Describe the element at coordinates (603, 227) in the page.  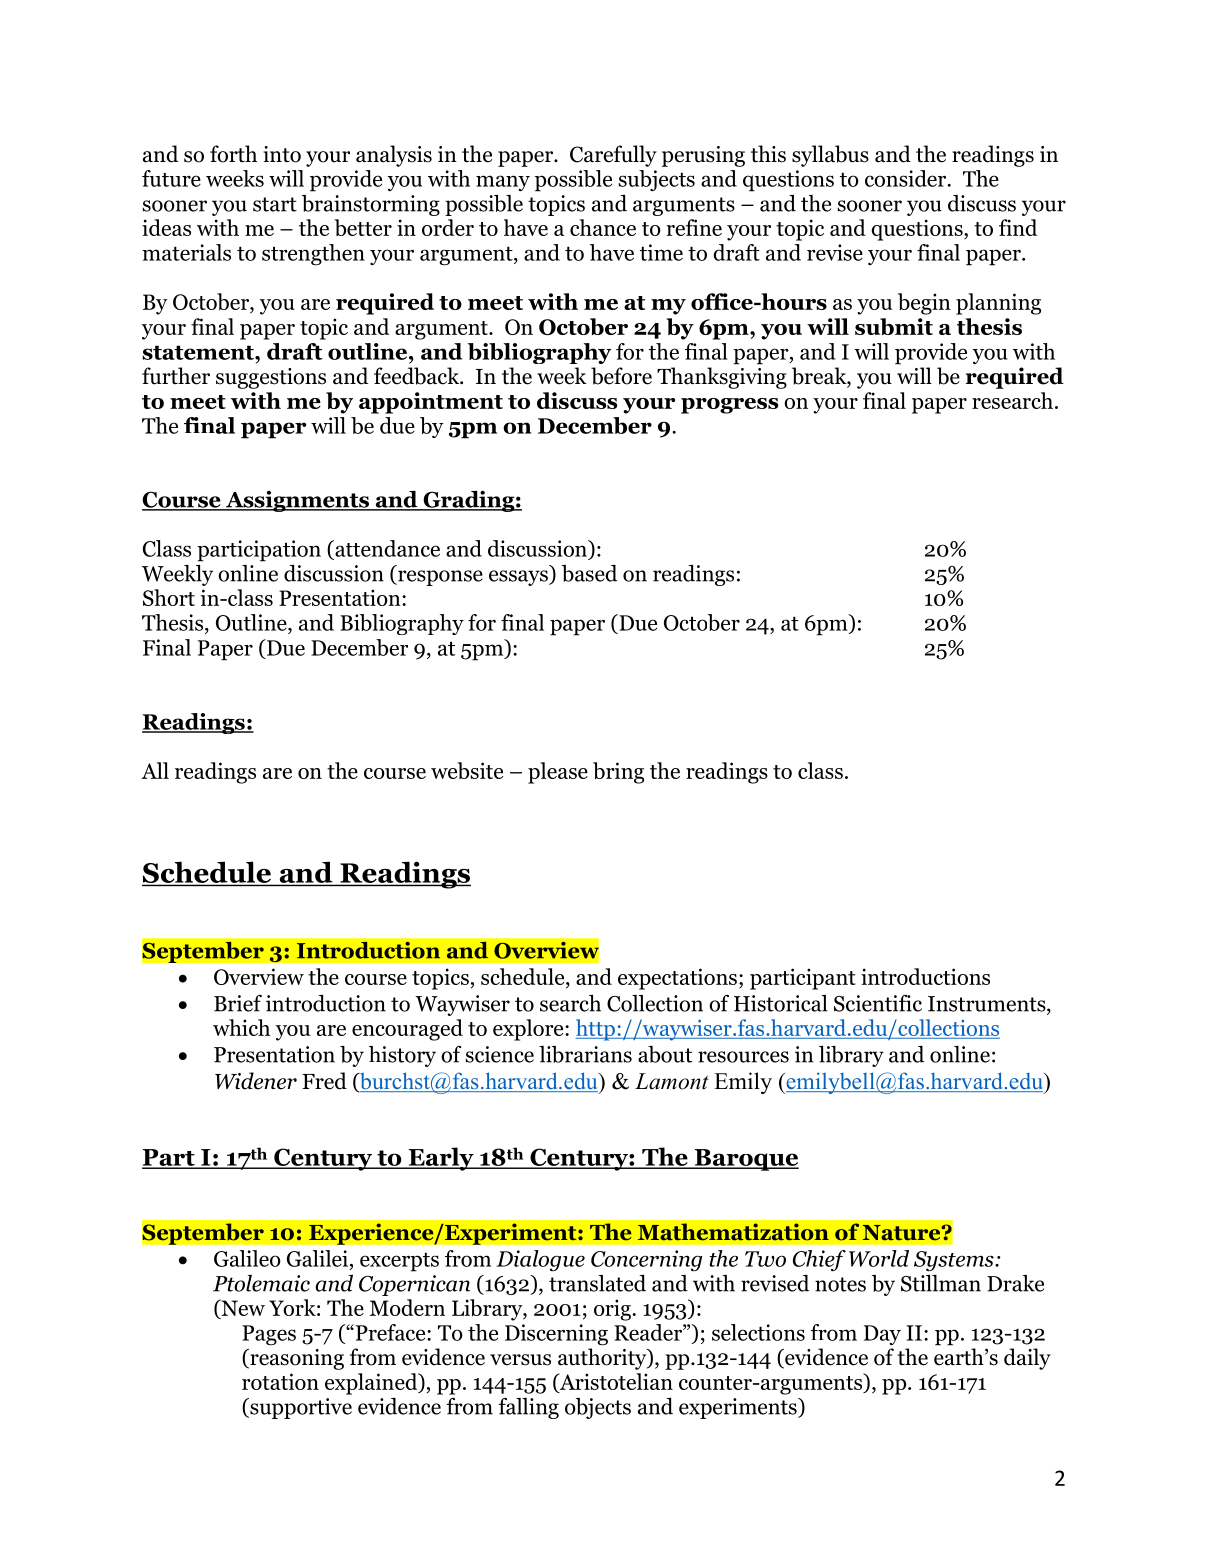
I see `chance` at that location.
